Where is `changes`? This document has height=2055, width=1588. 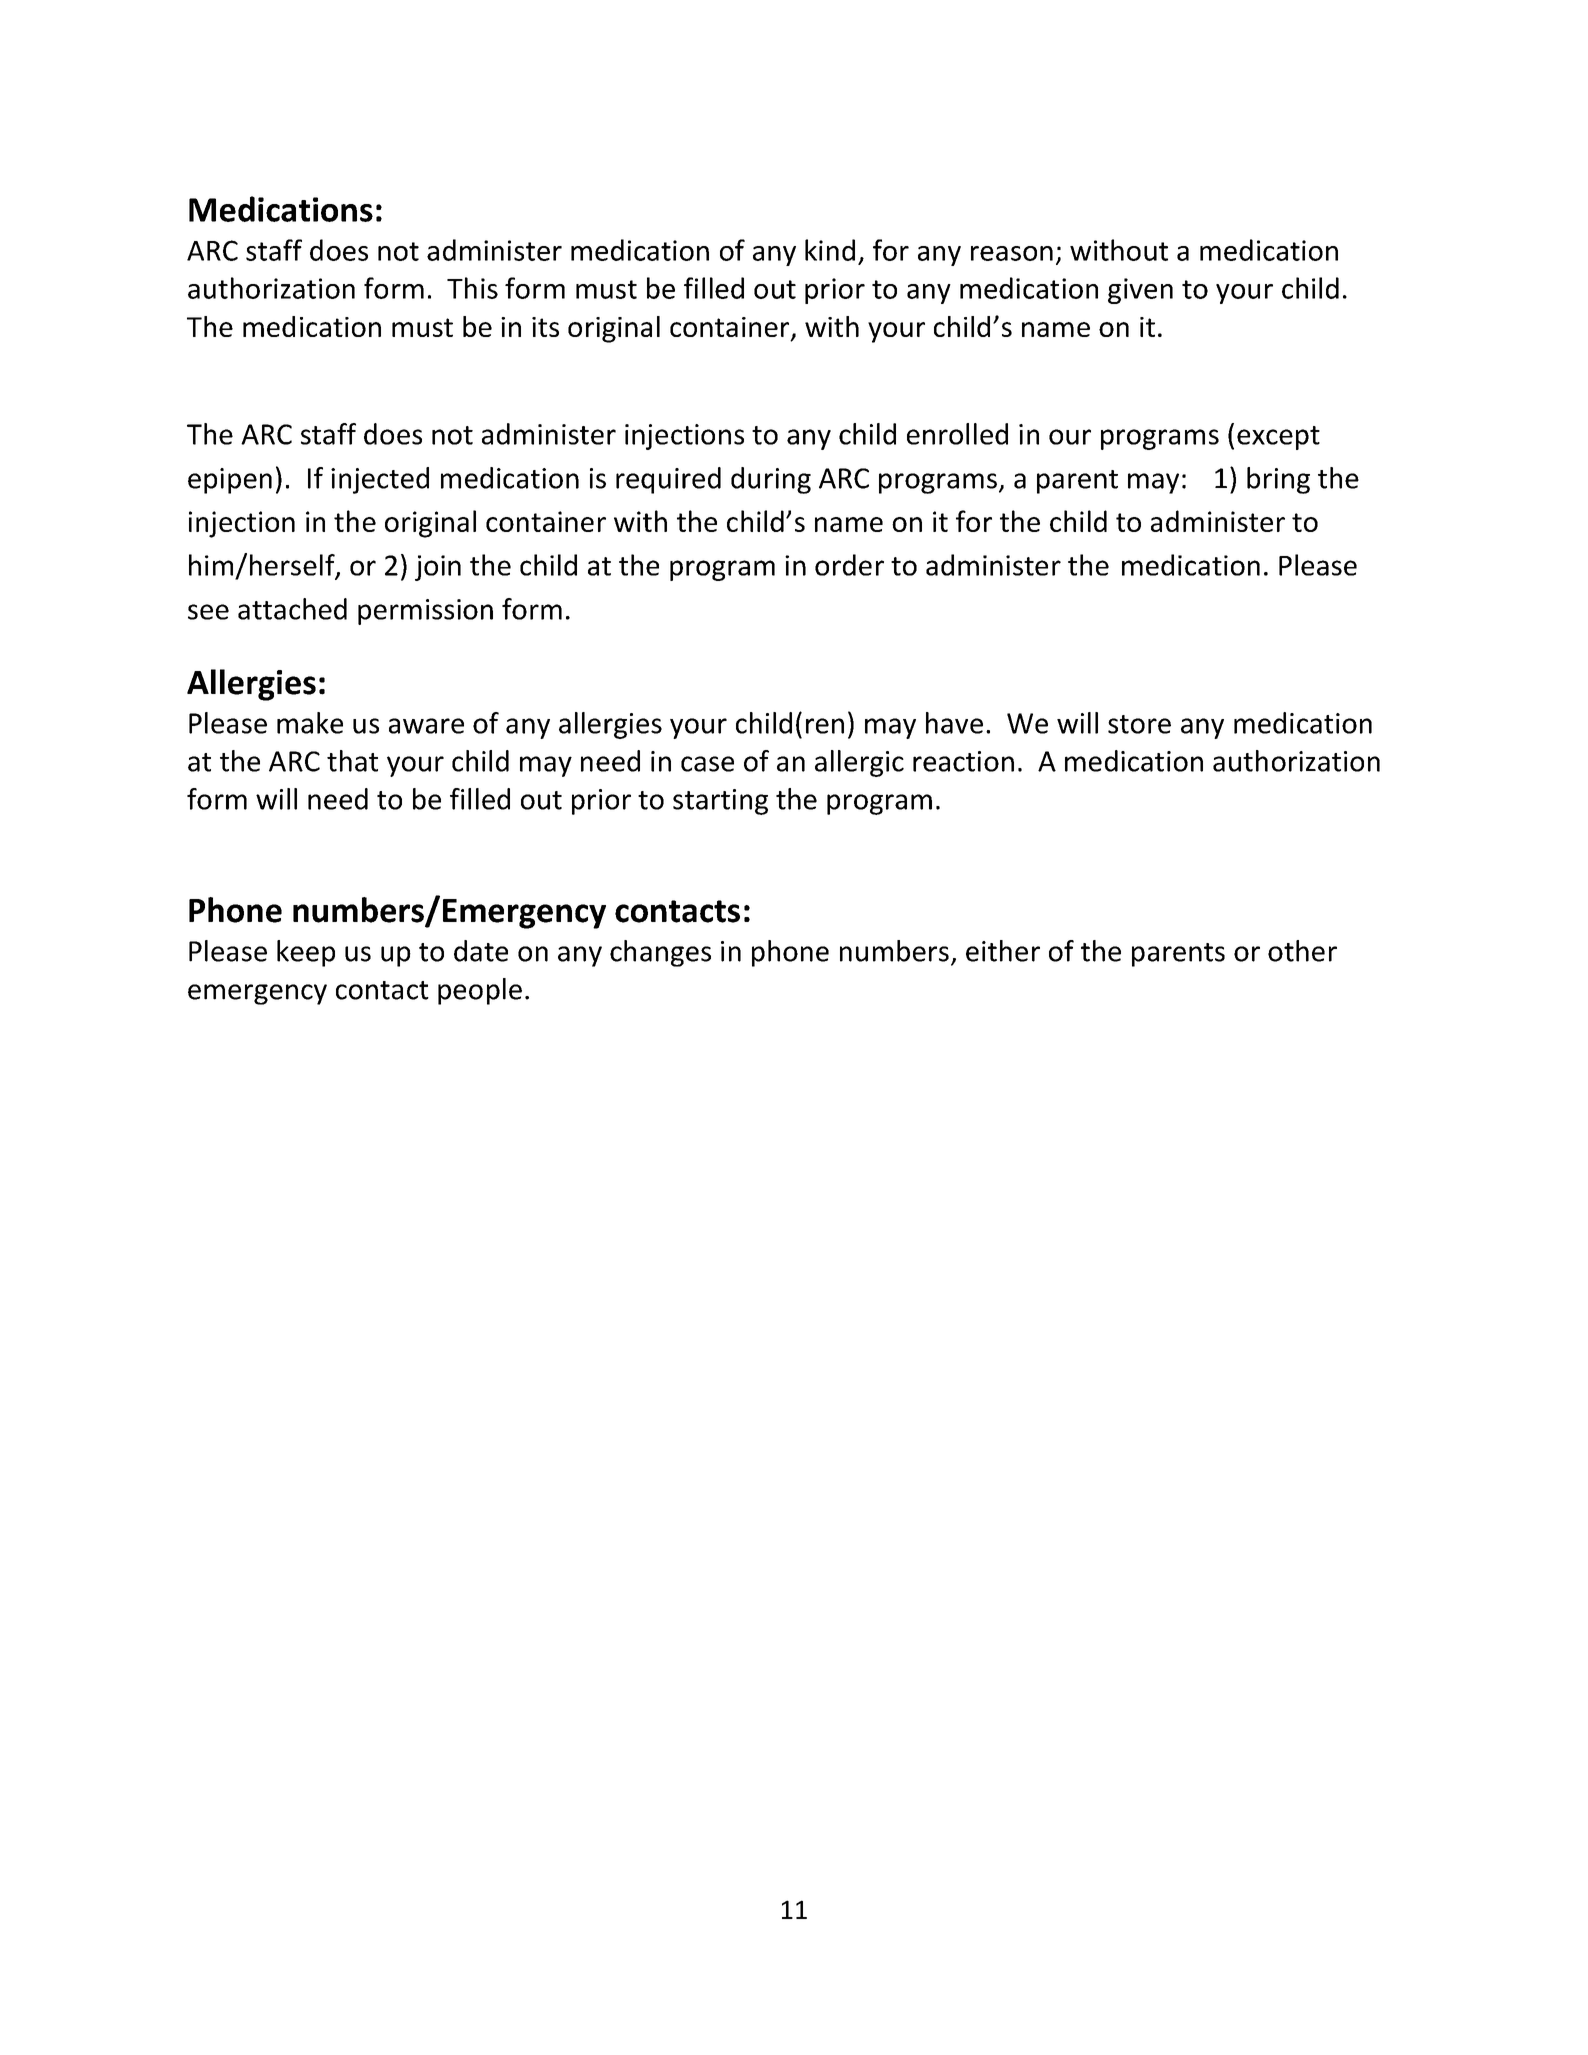
changes is located at coordinates (660, 953).
